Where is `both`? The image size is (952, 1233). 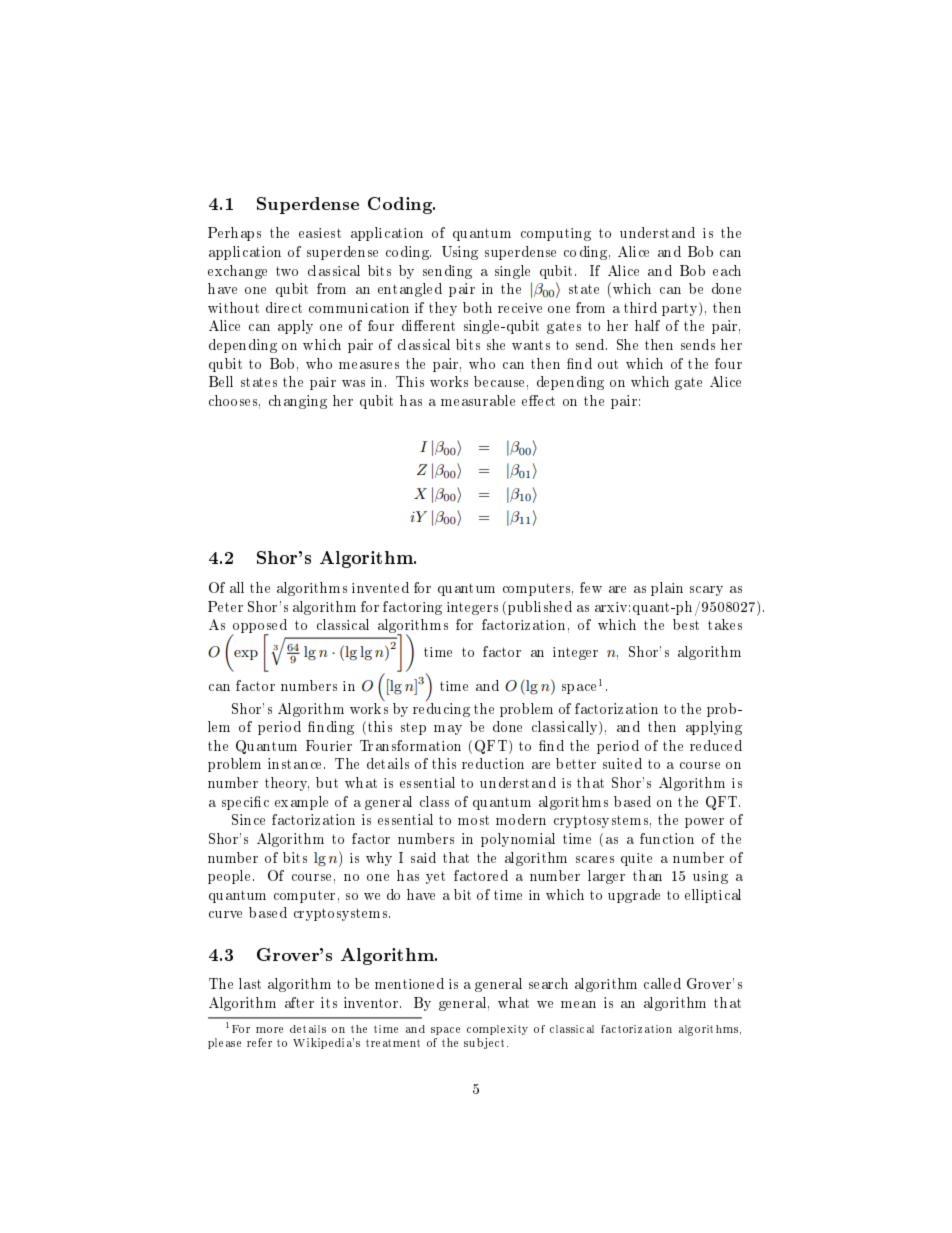 both is located at coordinates (477, 307).
